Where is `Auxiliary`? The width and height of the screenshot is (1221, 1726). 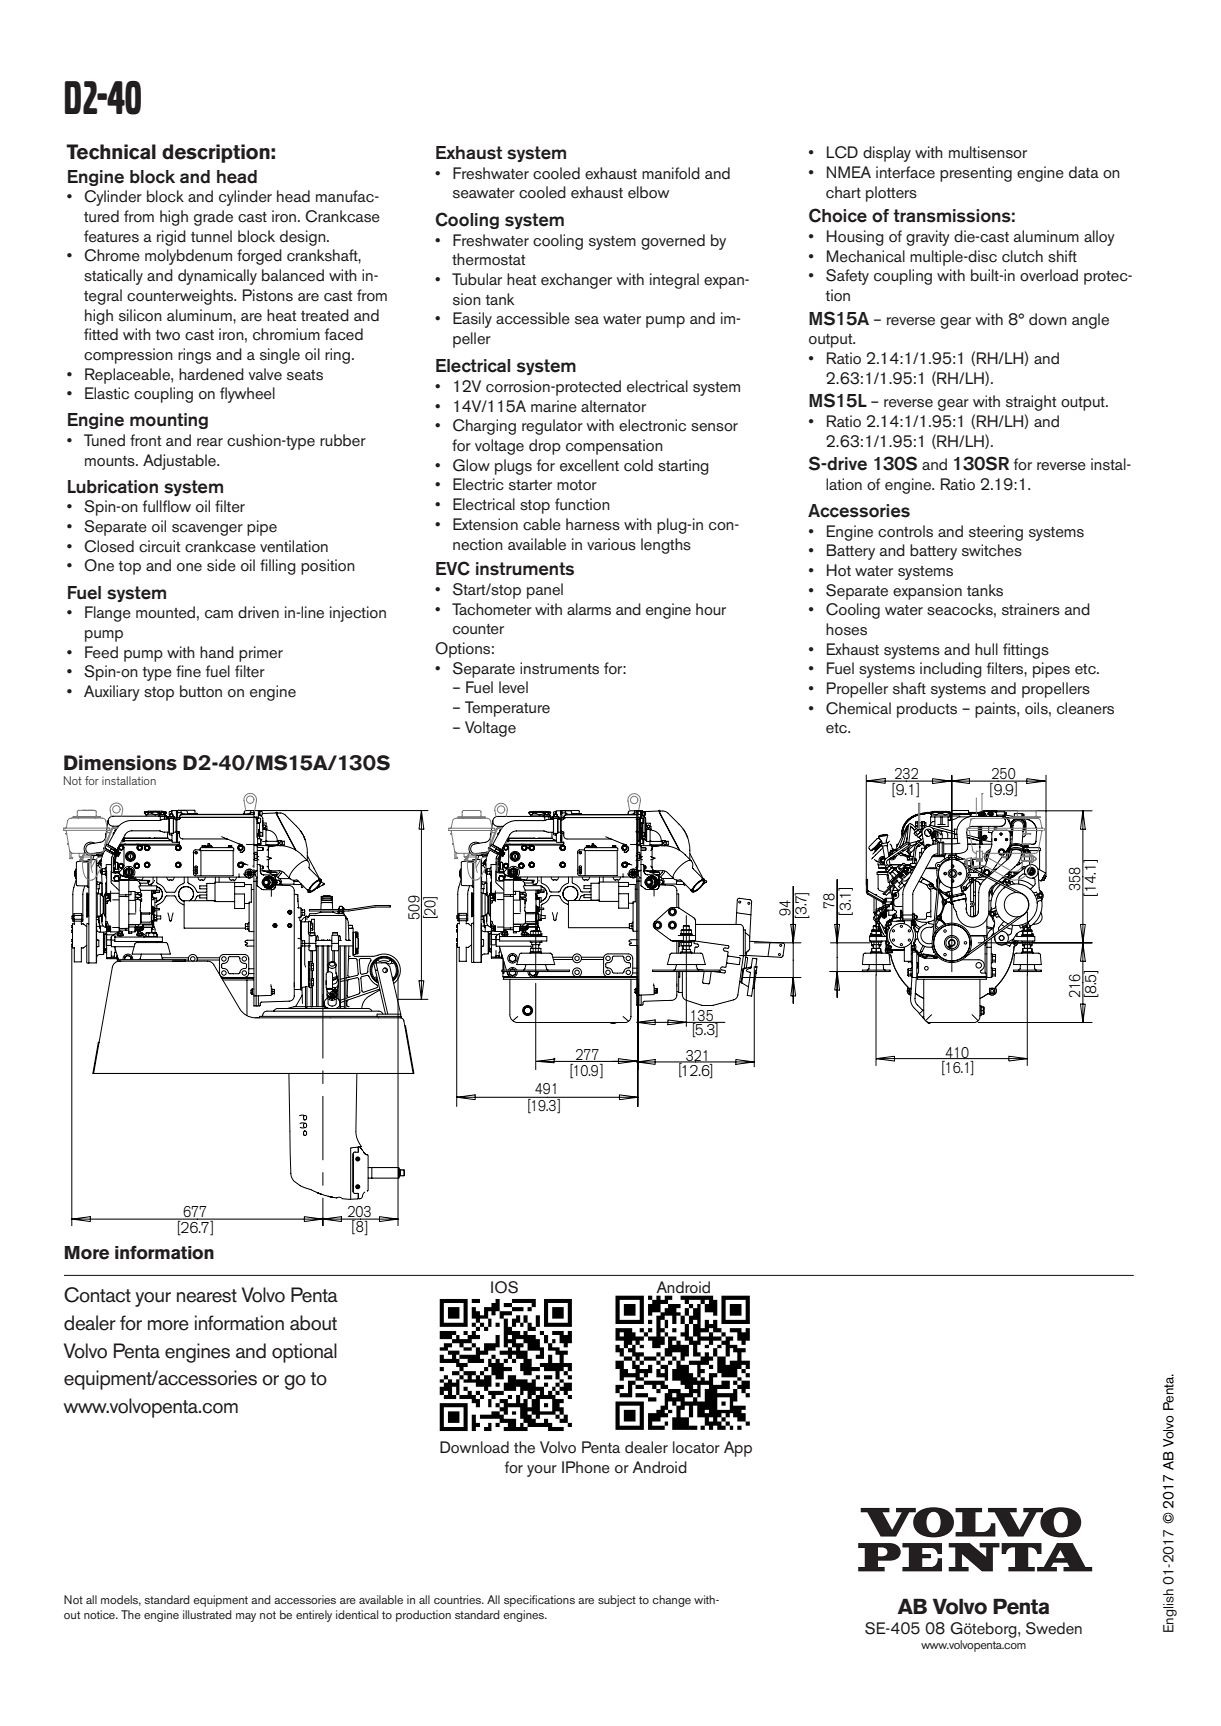 Auxiliary is located at coordinates (112, 693).
